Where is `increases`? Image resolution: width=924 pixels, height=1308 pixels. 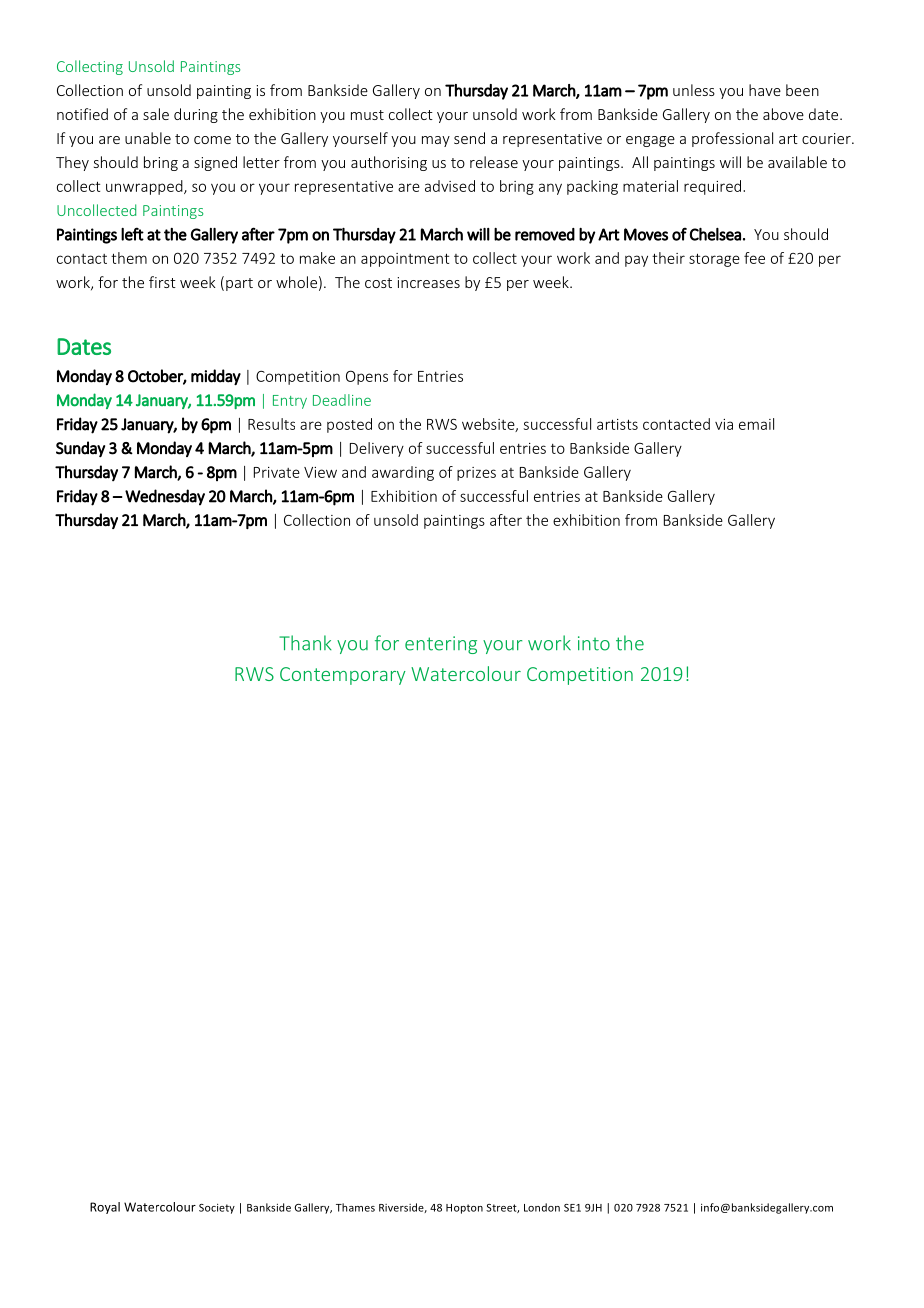
increases is located at coordinates (428, 282).
